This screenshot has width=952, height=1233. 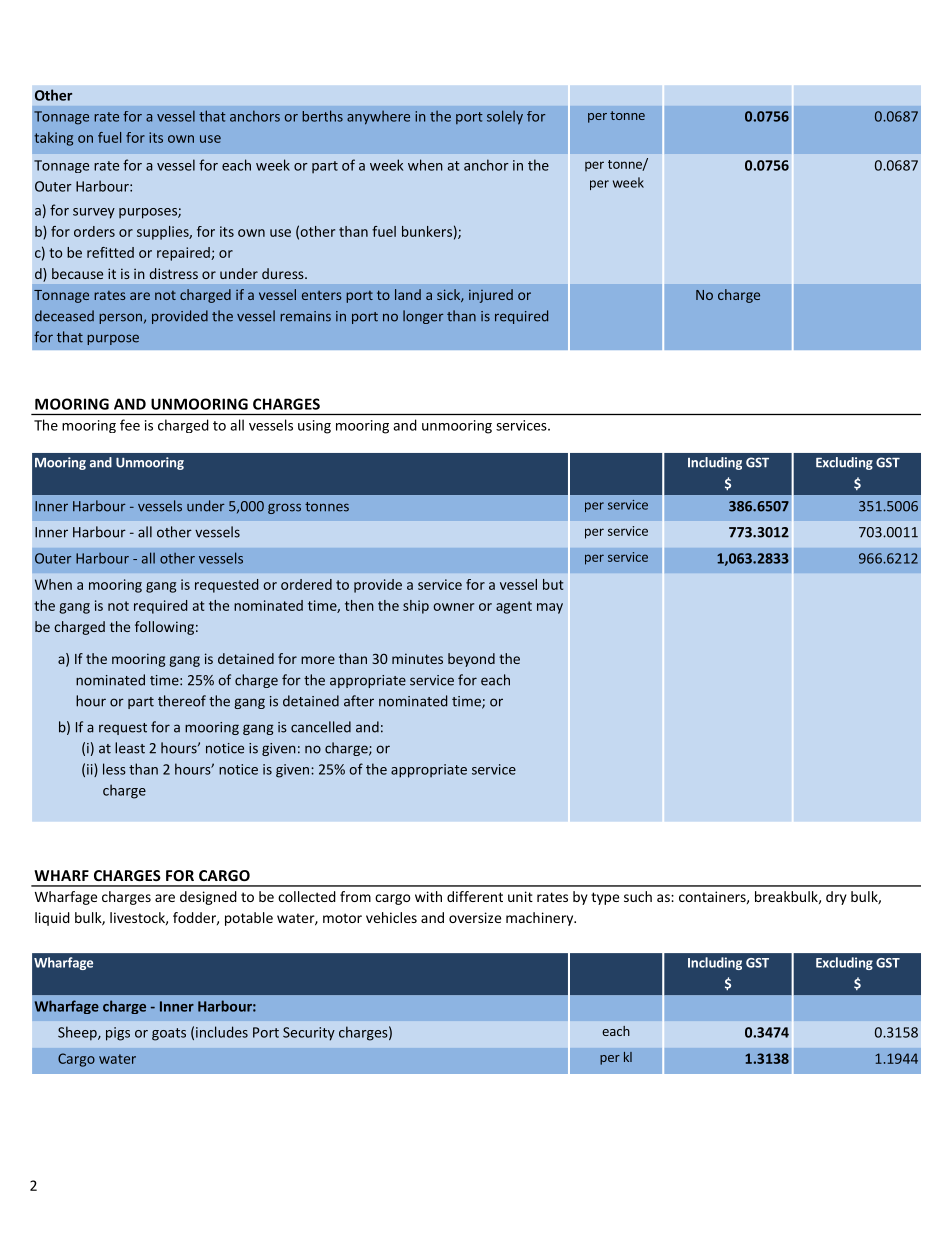 I want to click on bunkers, so click(x=427, y=231).
